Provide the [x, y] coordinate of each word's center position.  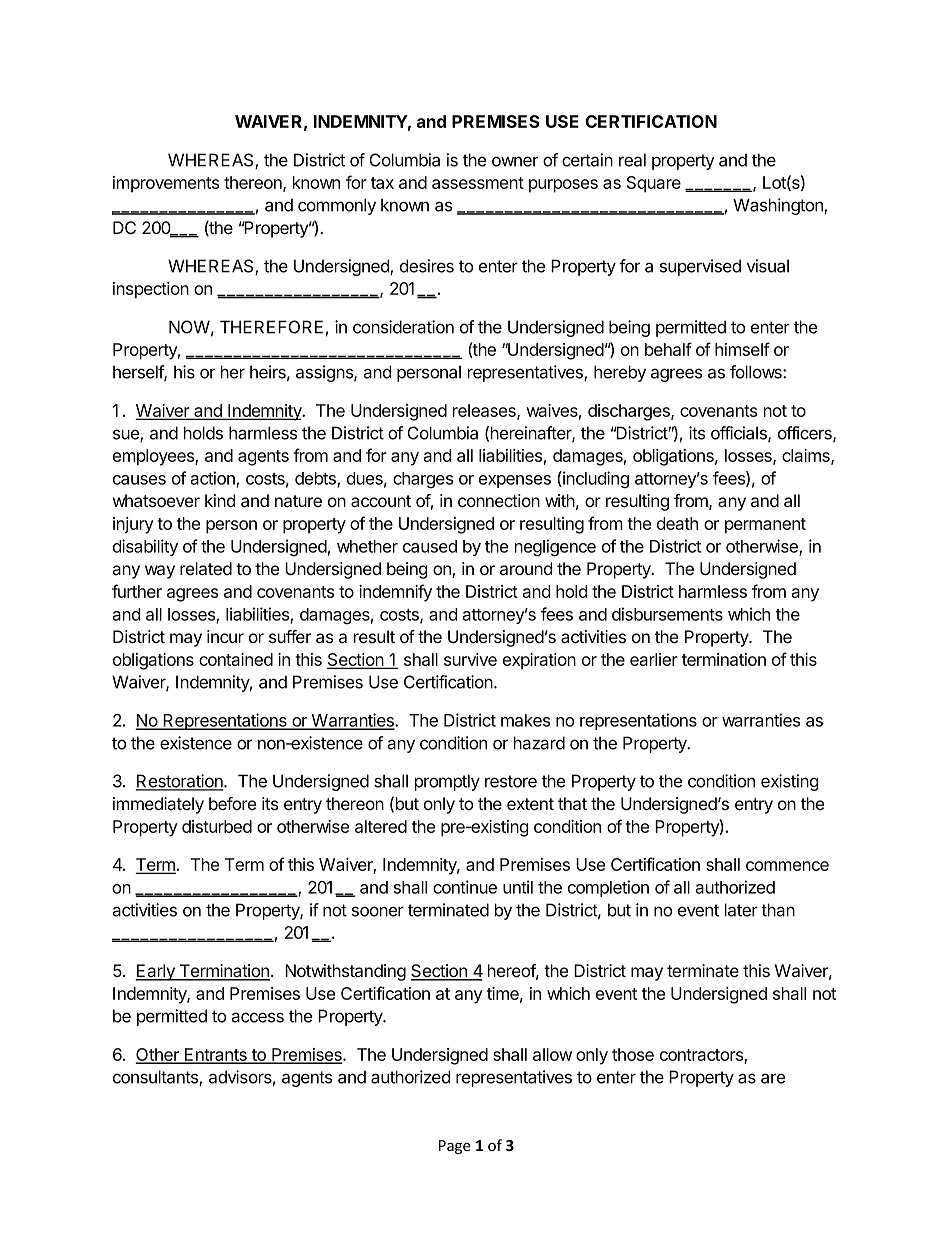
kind [220, 500]
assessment [478, 183]
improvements [166, 184]
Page [455, 1147]
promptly [447, 782]
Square [654, 184]
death [677, 523]
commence [787, 866]
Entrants [216, 1055]
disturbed [217, 826]
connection [499, 500]
